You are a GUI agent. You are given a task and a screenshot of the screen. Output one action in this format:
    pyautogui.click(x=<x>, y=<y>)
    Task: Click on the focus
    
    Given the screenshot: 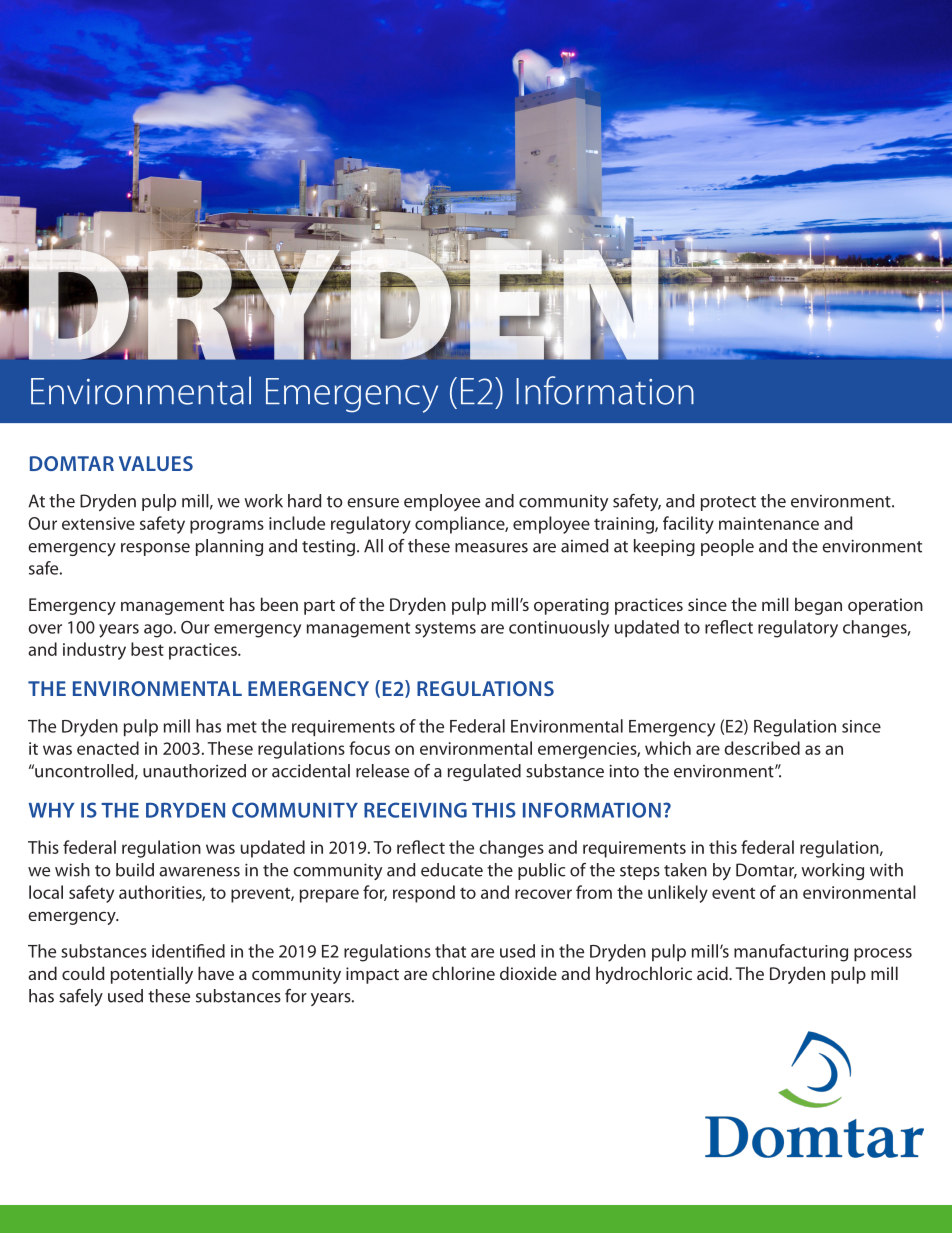 What is the action you would take?
    pyautogui.click(x=369, y=748)
